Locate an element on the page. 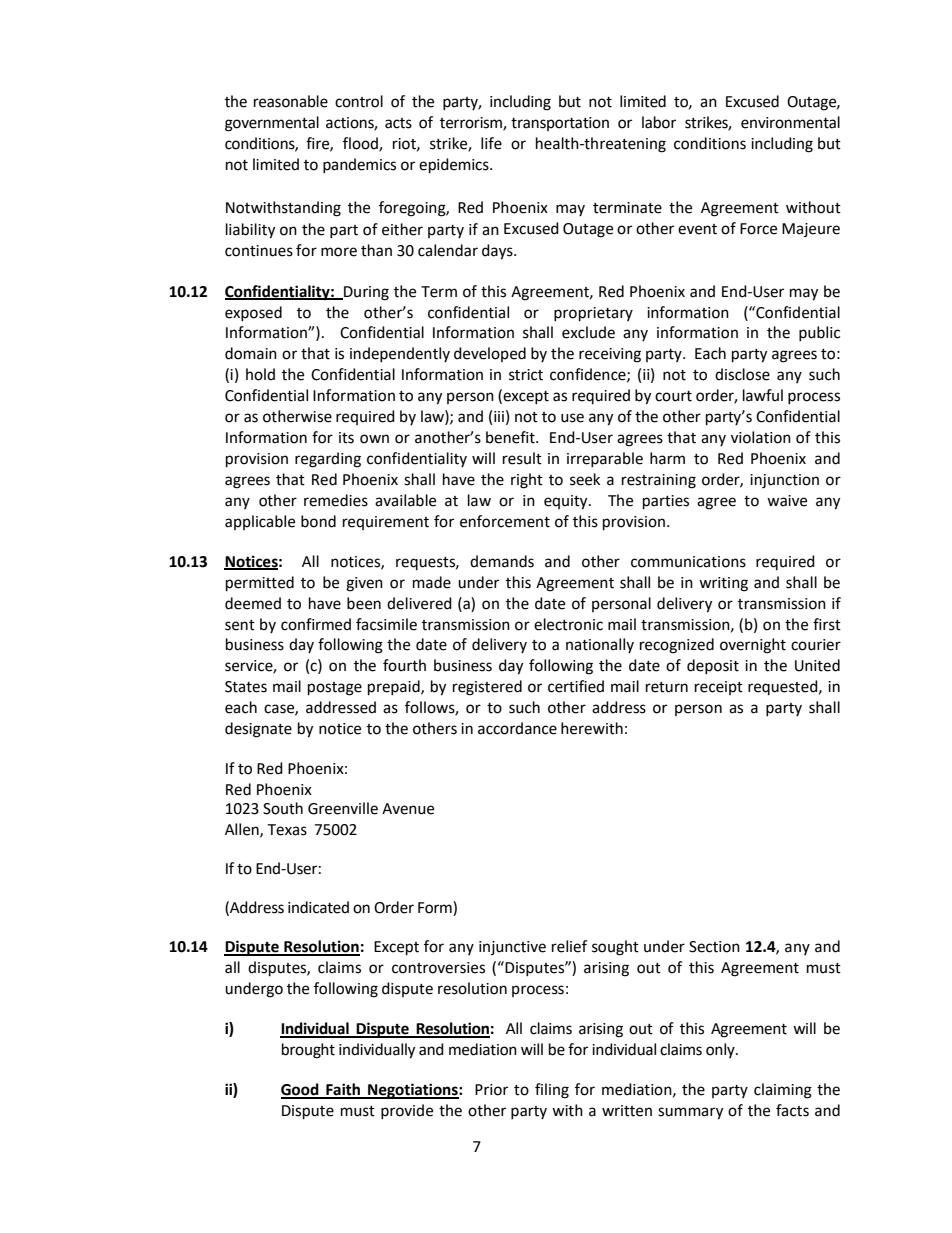 Image resolution: width=952 pixels, height=1233 pixels. governmental is located at coordinates (272, 124).
